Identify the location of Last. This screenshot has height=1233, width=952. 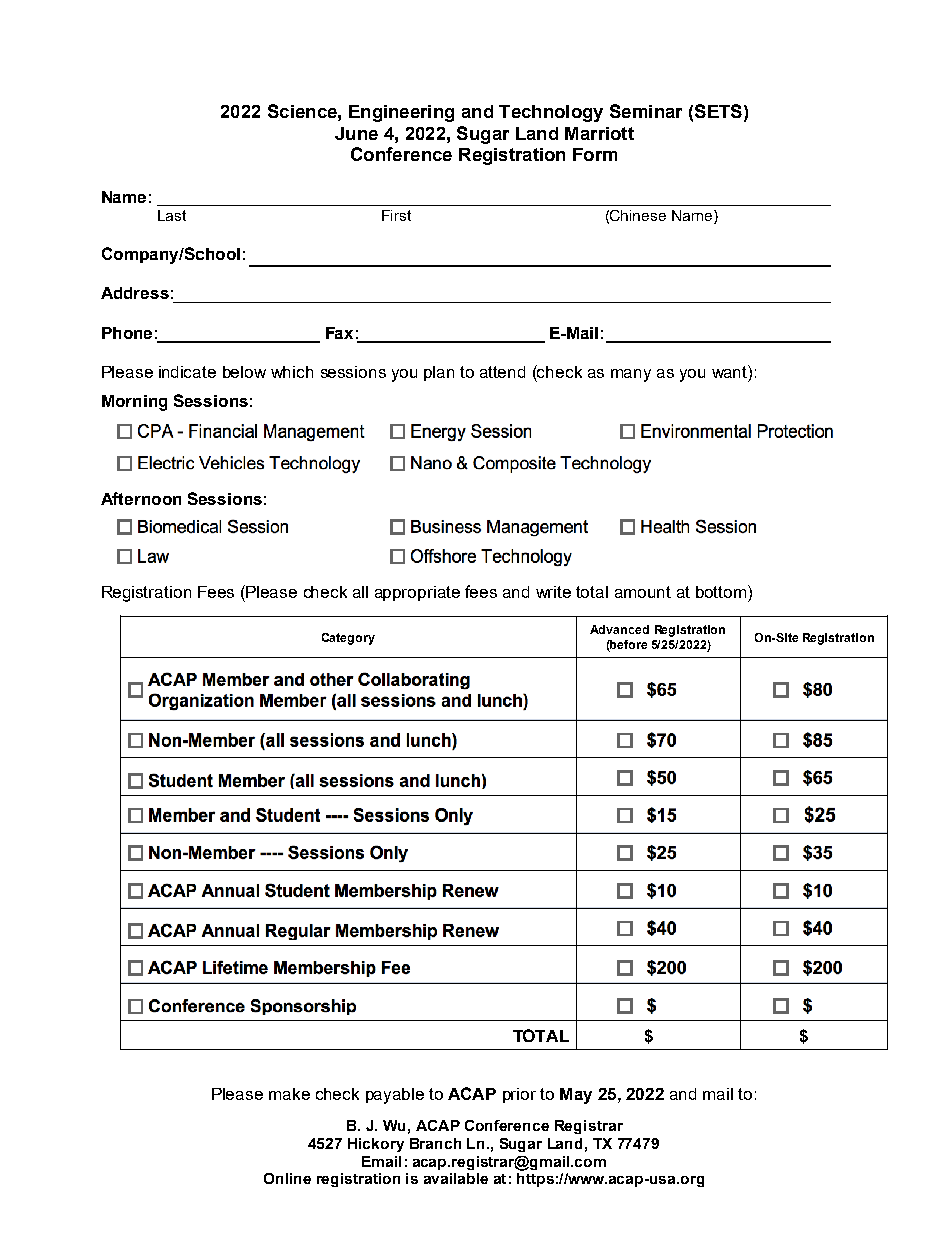
(172, 215).
